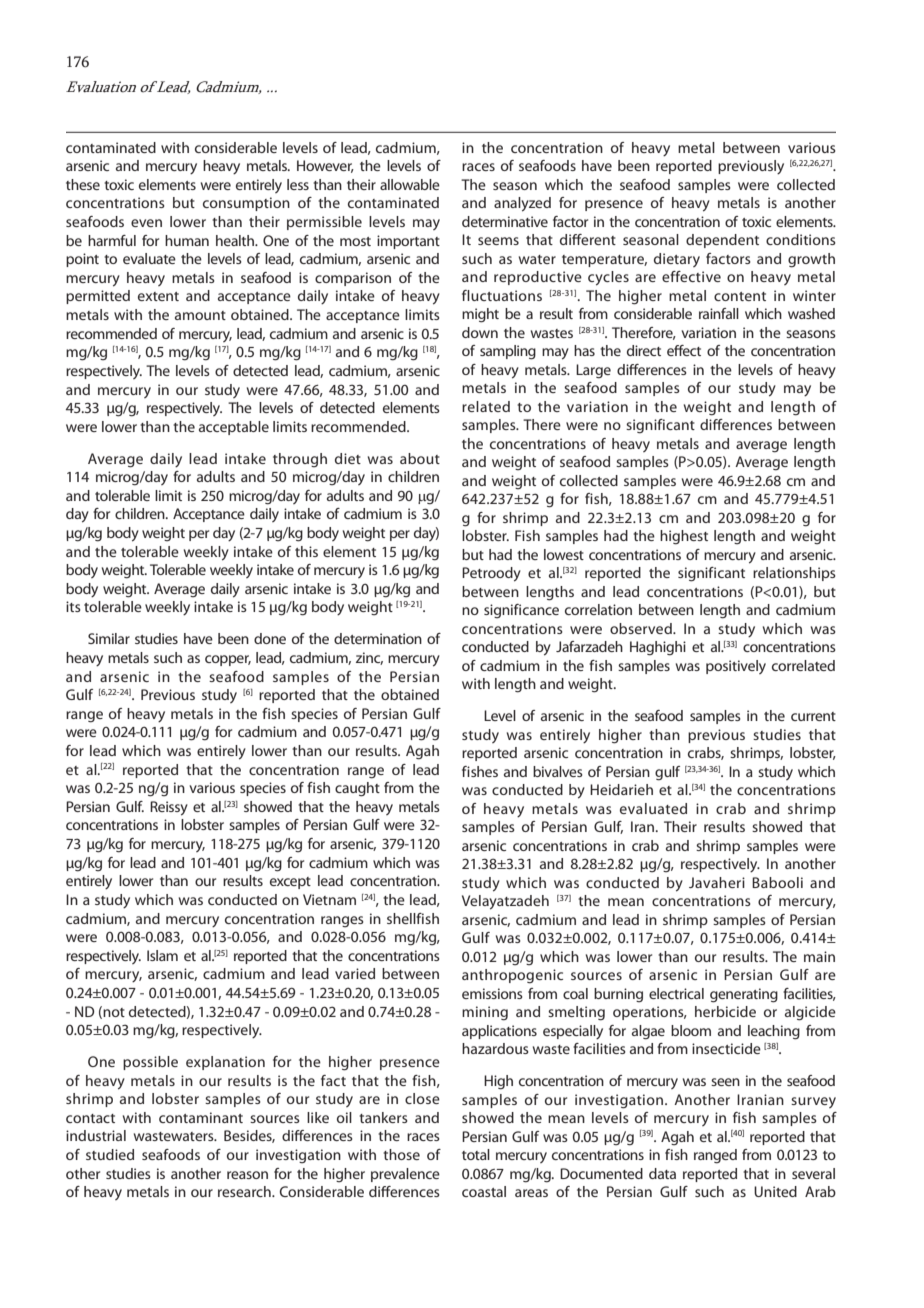  Describe the element at coordinates (819, 956) in the screenshot. I see `main` at that location.
